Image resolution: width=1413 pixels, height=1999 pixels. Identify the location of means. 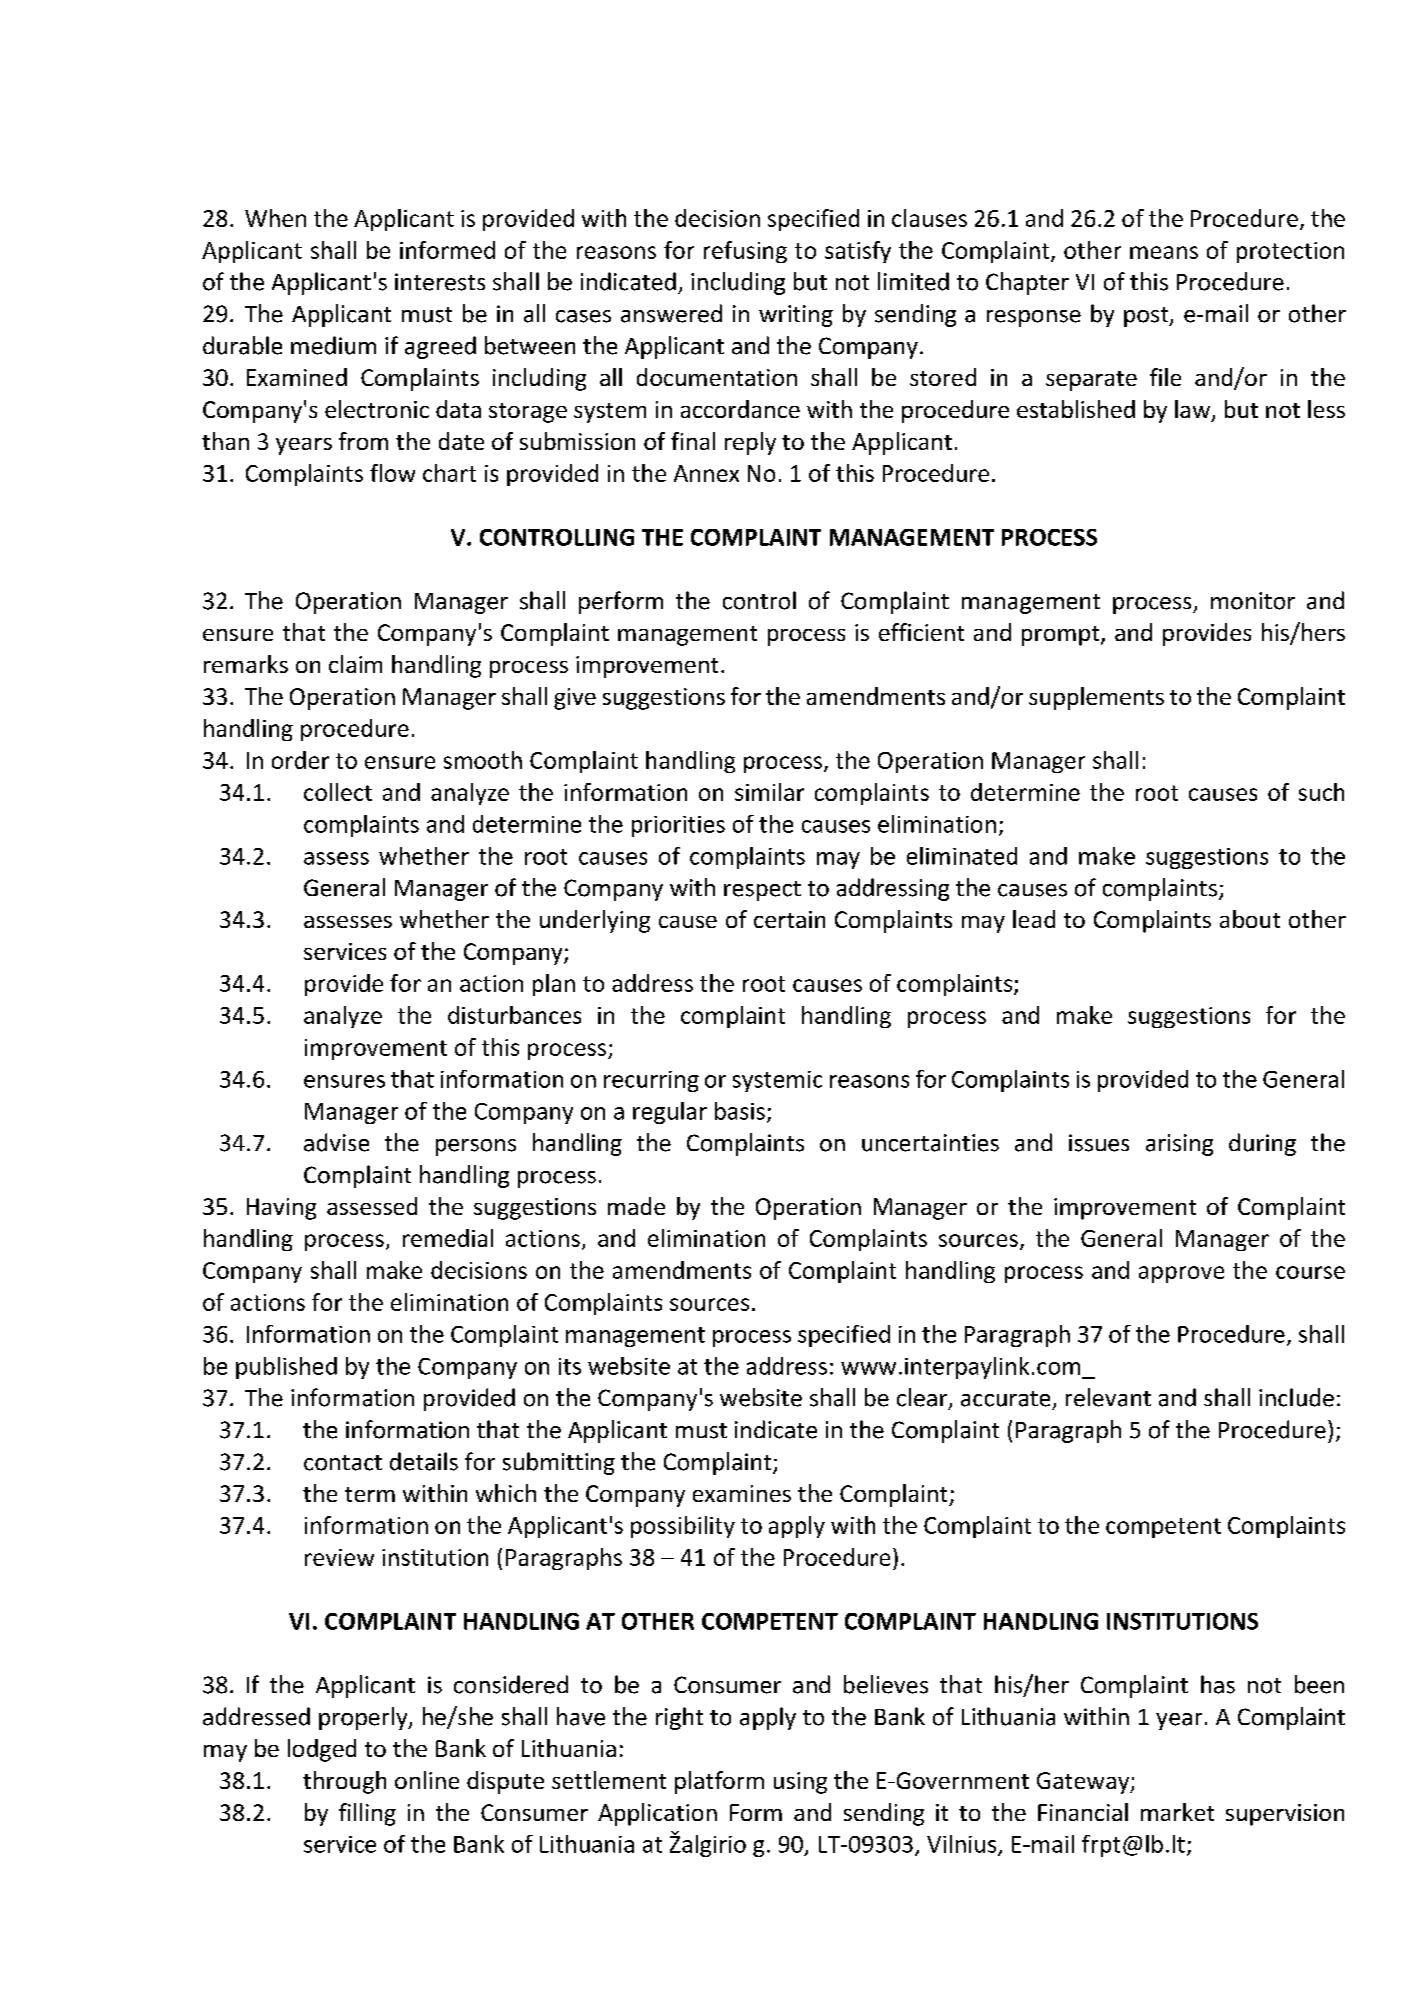
(1164, 252).
